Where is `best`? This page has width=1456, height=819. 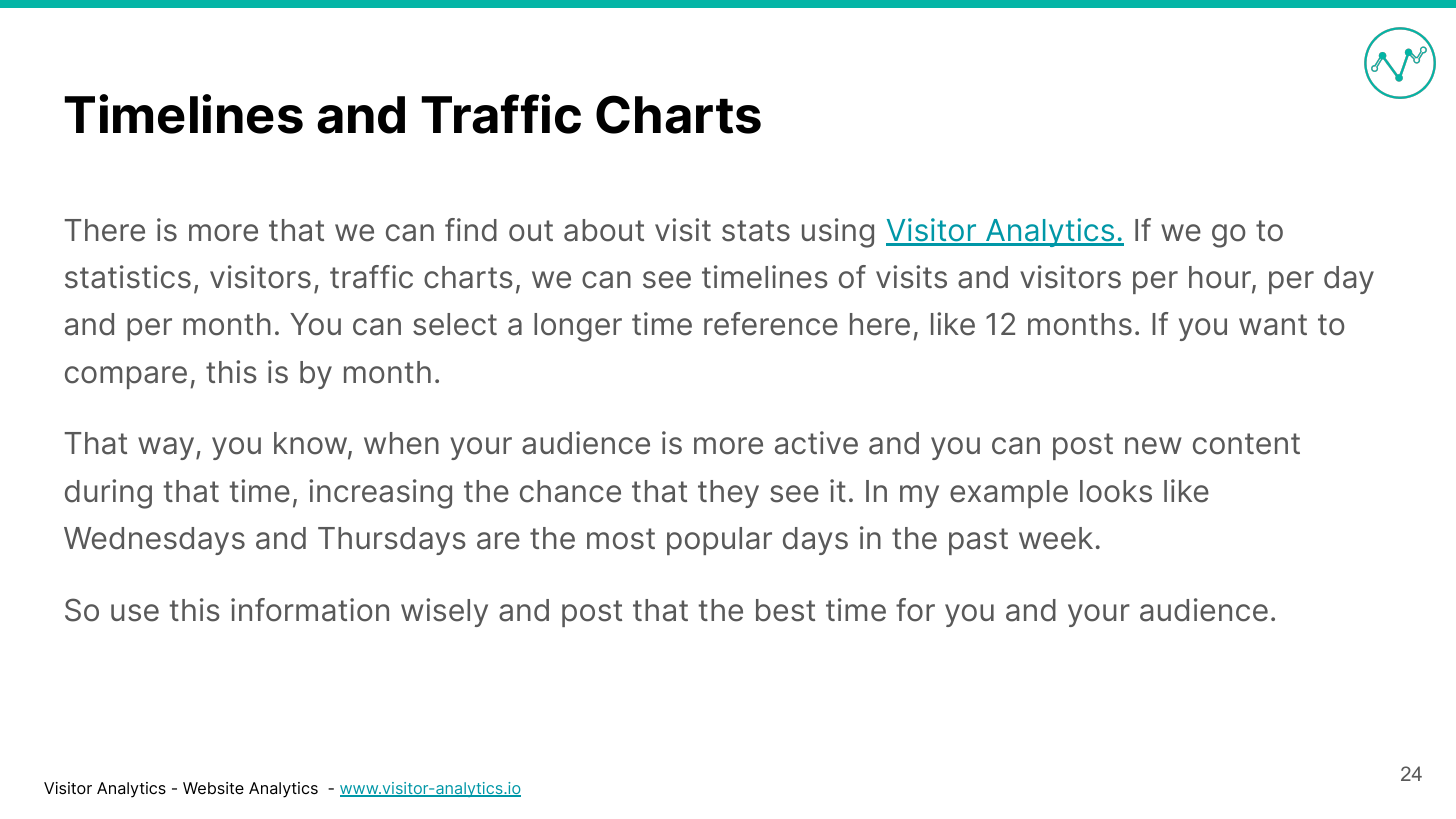 best is located at coordinates (785, 610).
